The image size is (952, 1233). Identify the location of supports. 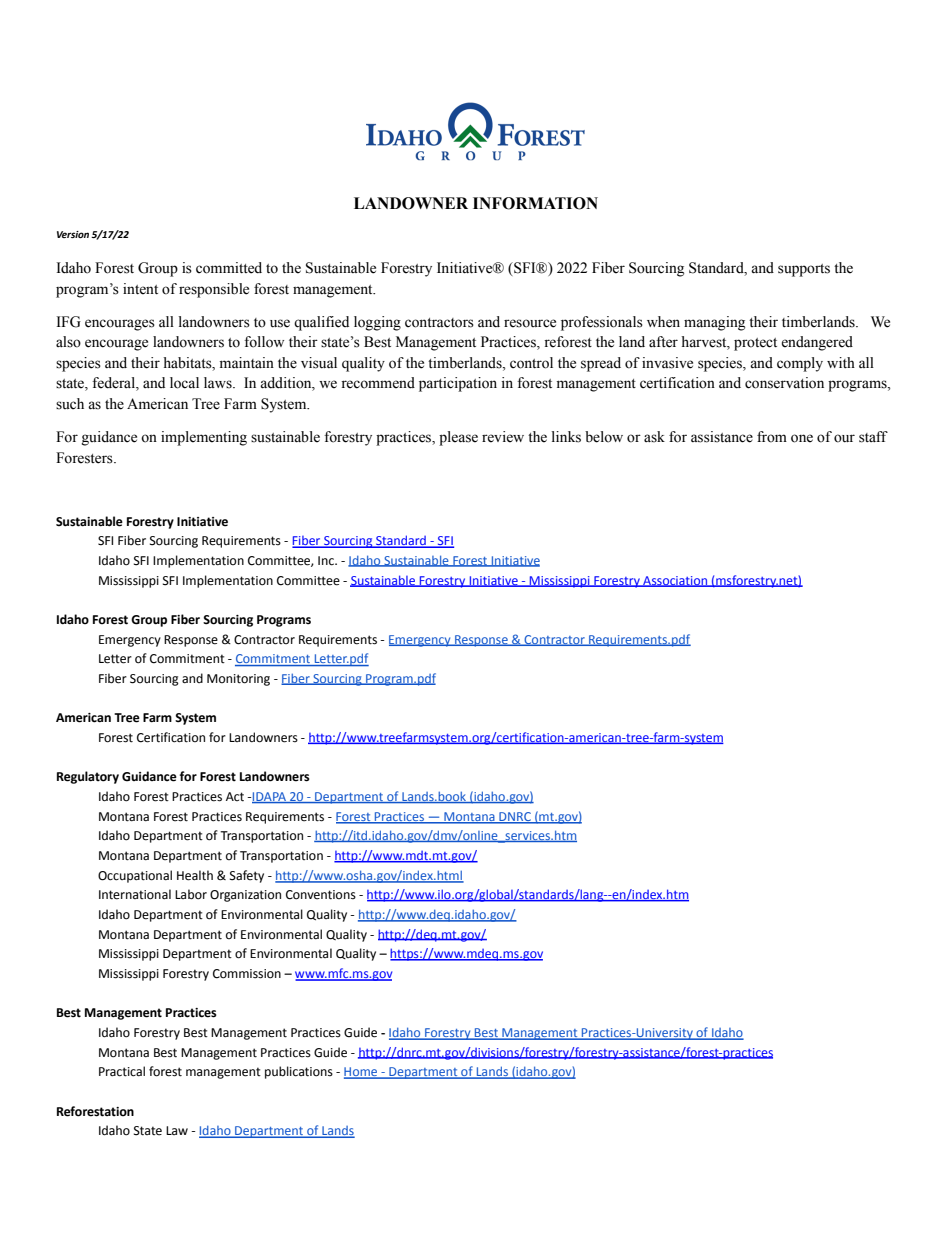
(804, 270).
